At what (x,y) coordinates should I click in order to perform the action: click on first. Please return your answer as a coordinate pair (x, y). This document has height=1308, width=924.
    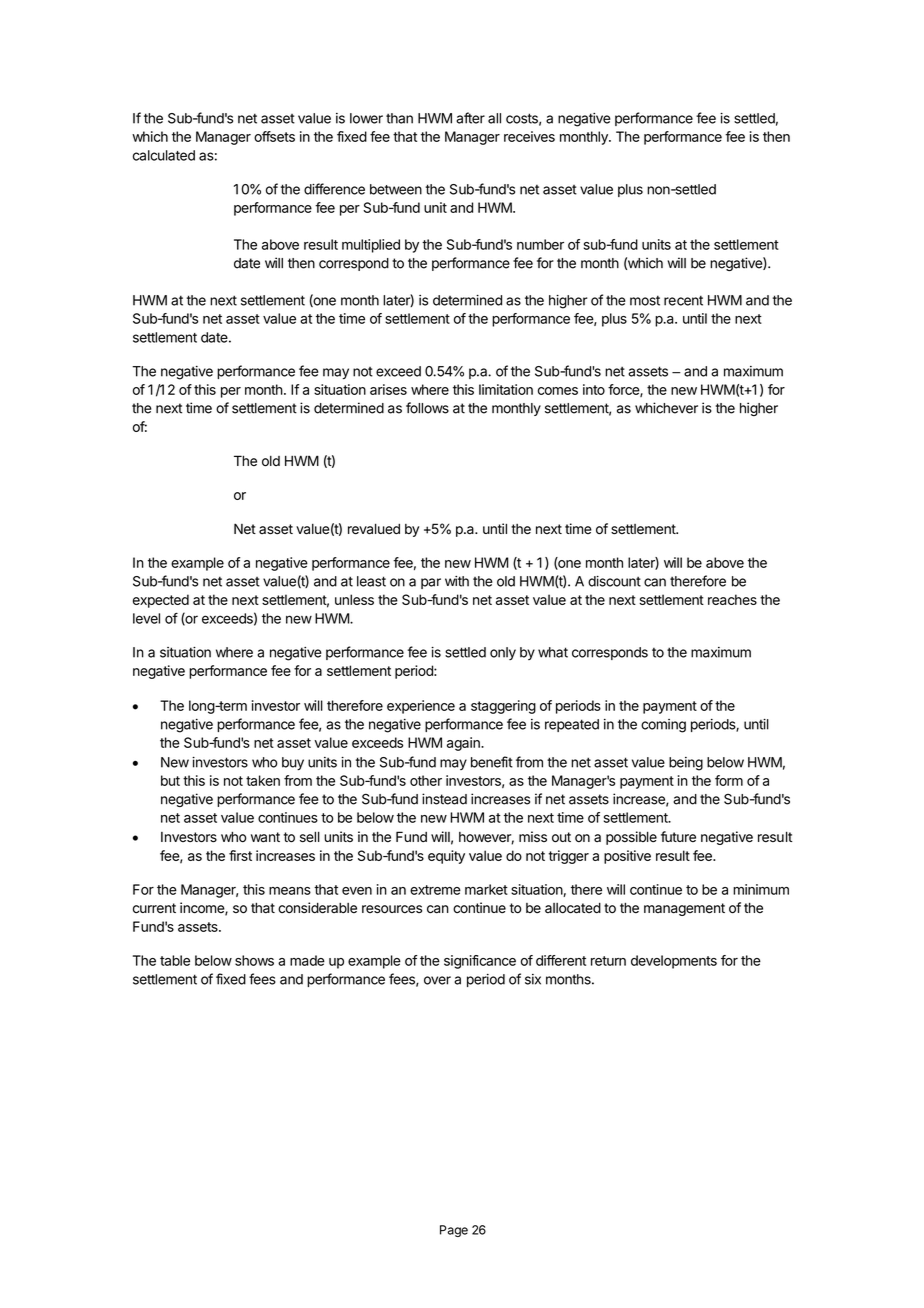
    Looking at the image, I should click on (240, 855).
